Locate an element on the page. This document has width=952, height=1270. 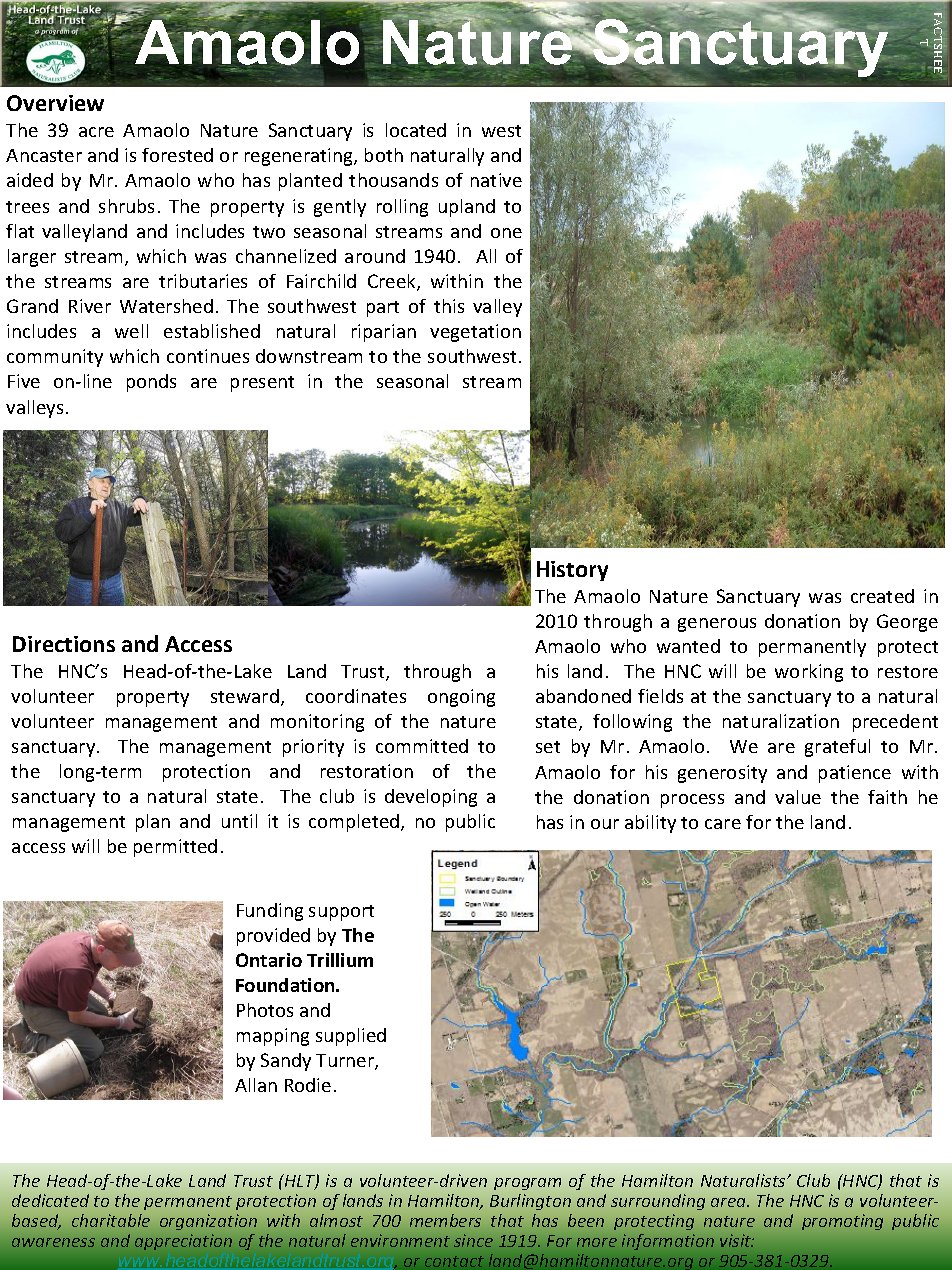
Trillium is located at coordinates (340, 960).
